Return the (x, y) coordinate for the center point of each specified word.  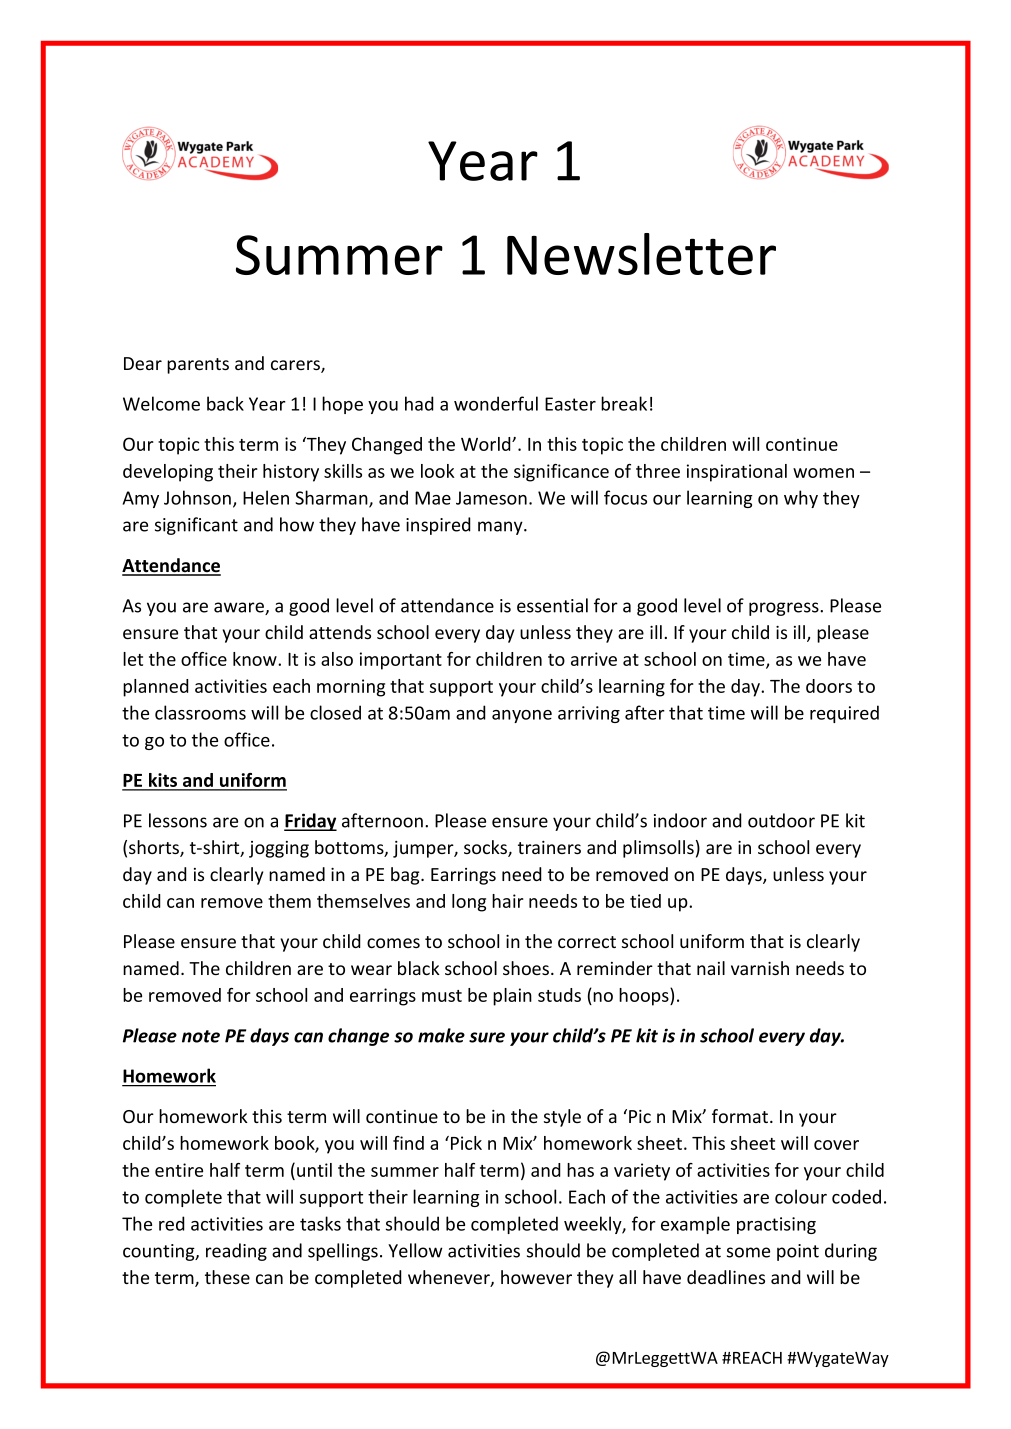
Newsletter (641, 254)
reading (236, 1252)
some (748, 1252)
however (536, 1277)
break (624, 403)
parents (198, 366)
